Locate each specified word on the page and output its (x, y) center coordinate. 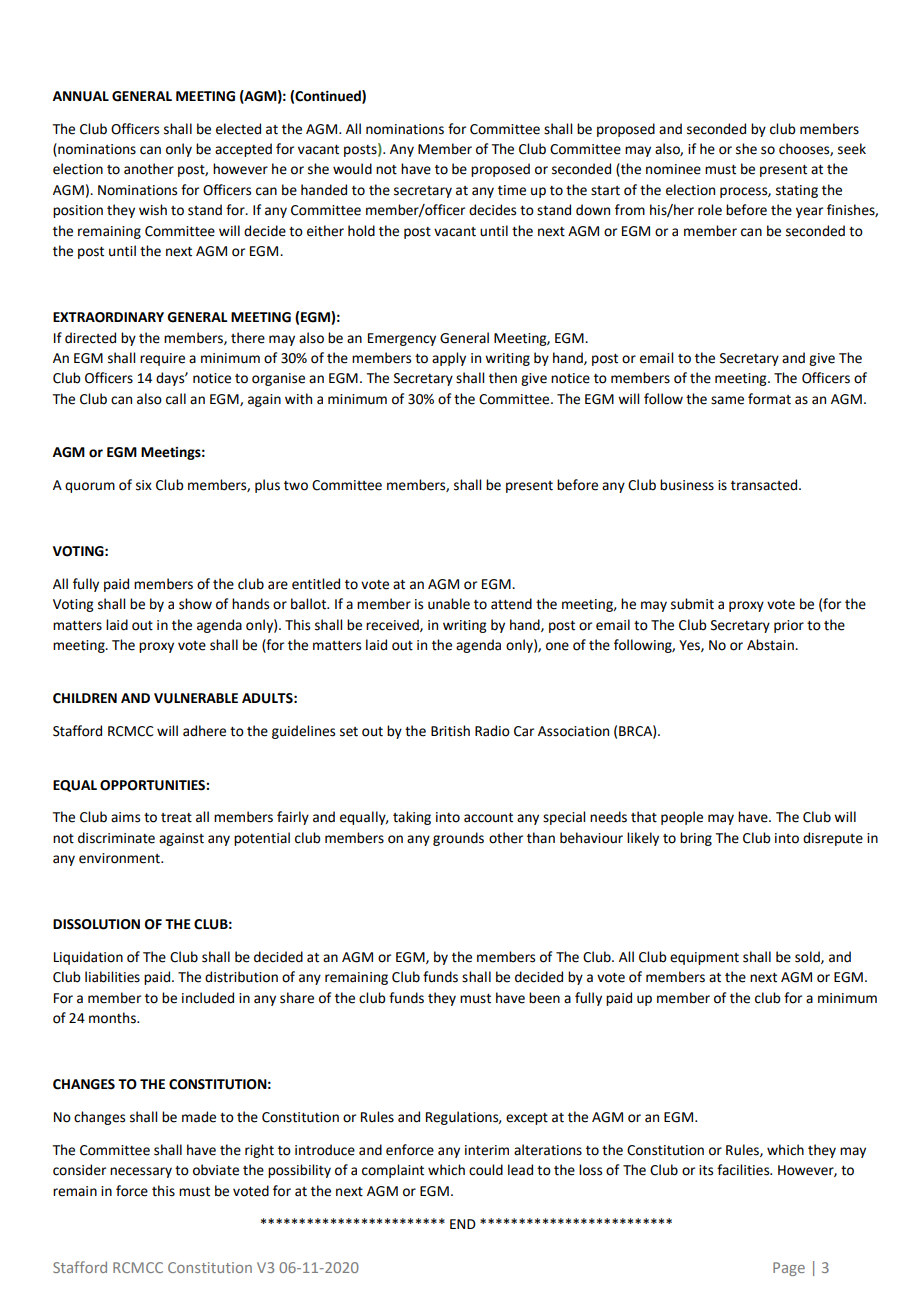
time (512, 190)
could (486, 1170)
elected (238, 129)
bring (696, 839)
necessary (141, 1172)
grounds (458, 839)
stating (797, 191)
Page (789, 1269)
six (144, 485)
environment (120, 858)
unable (449, 604)
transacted (765, 485)
